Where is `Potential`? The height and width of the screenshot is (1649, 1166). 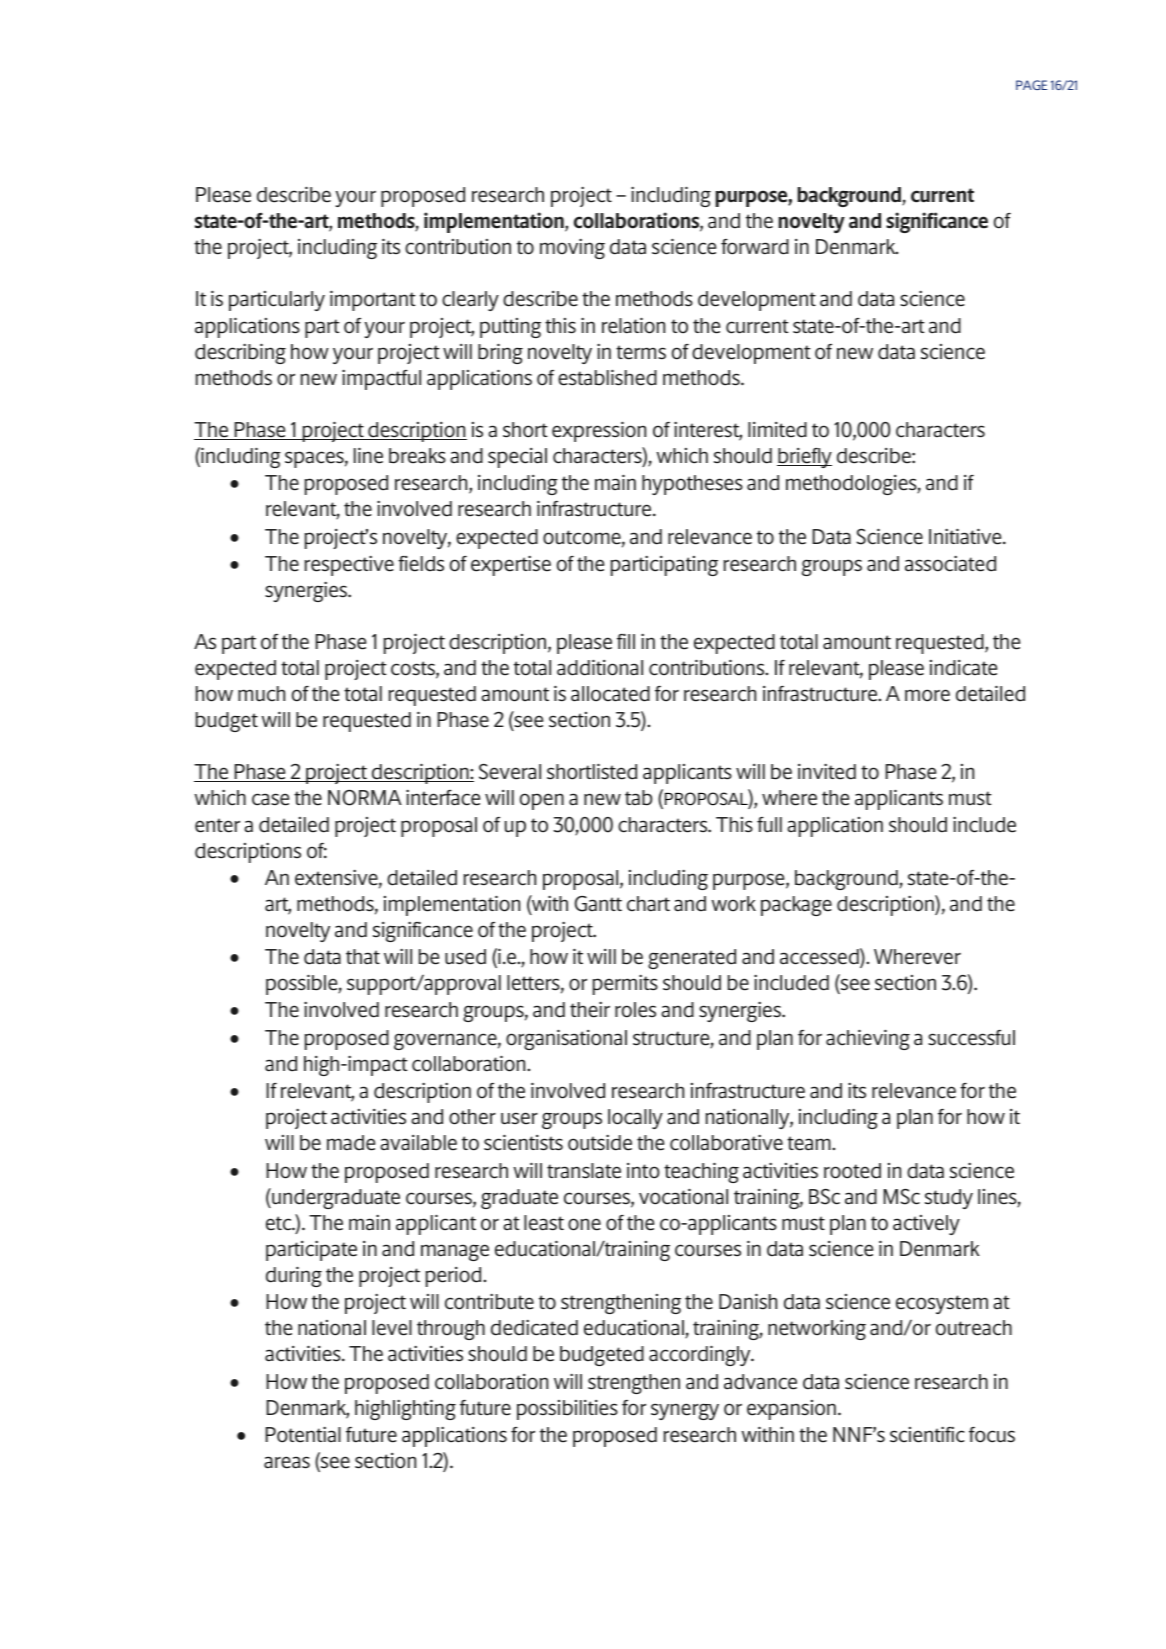 Potential is located at coordinates (303, 1434).
